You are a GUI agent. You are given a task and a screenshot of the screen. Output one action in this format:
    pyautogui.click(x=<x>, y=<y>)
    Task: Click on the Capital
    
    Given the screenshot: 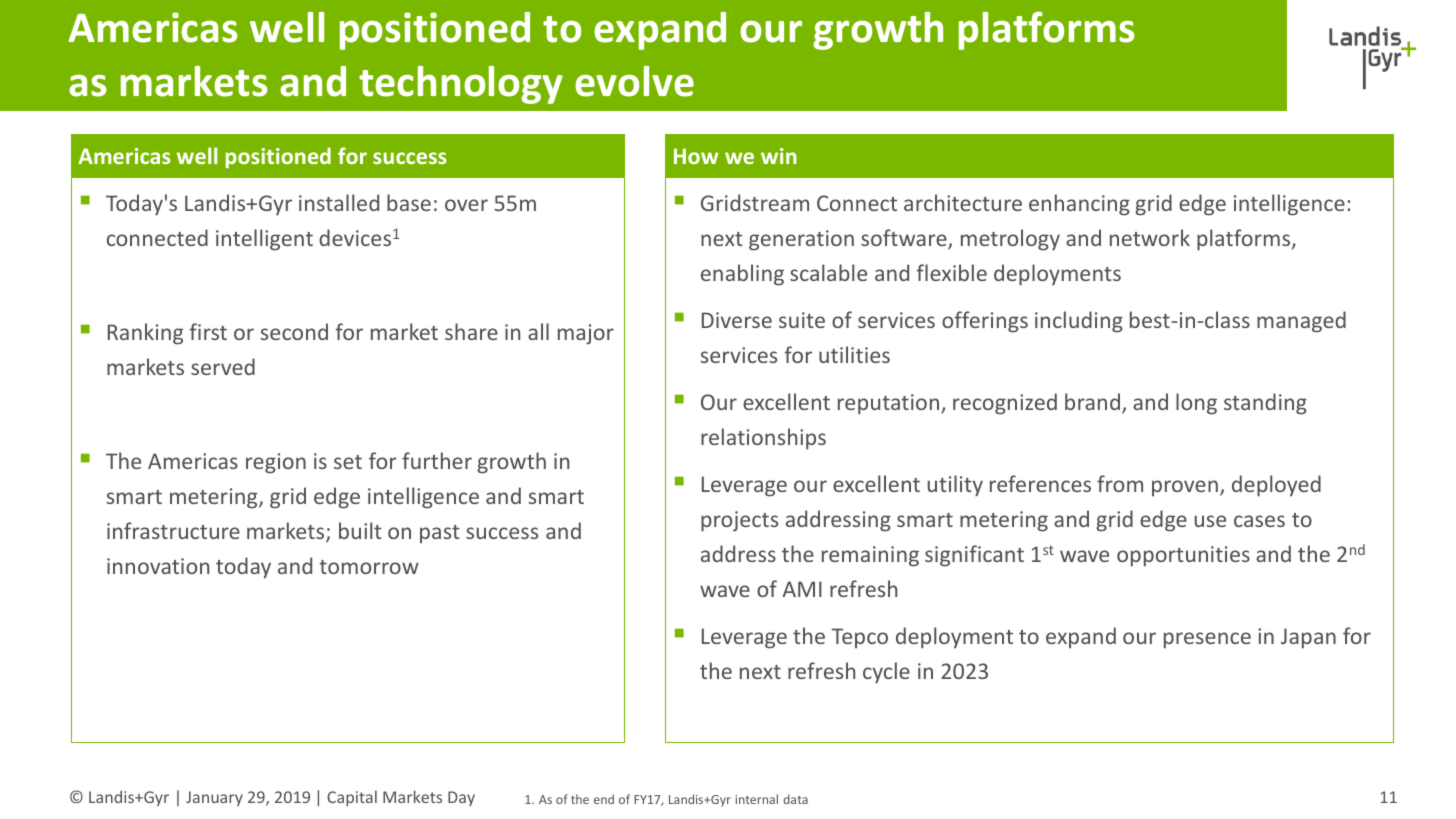 What is the action you would take?
    pyautogui.click(x=352, y=798)
